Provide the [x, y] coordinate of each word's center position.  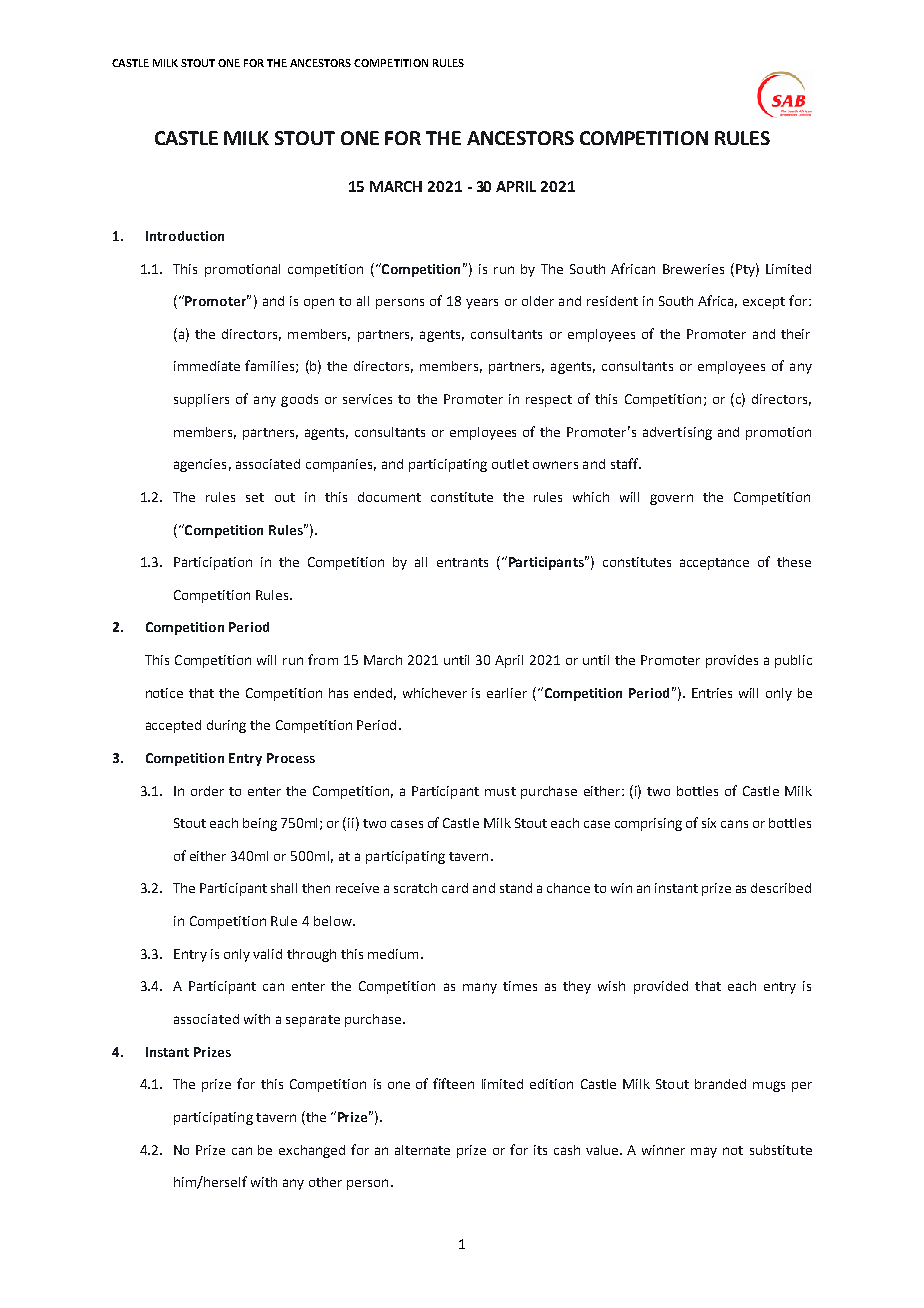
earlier [507, 693]
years [482, 303]
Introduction [185, 236]
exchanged [312, 1151]
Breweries [693, 269]
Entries [712, 693]
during [226, 726]
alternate [422, 1150]
